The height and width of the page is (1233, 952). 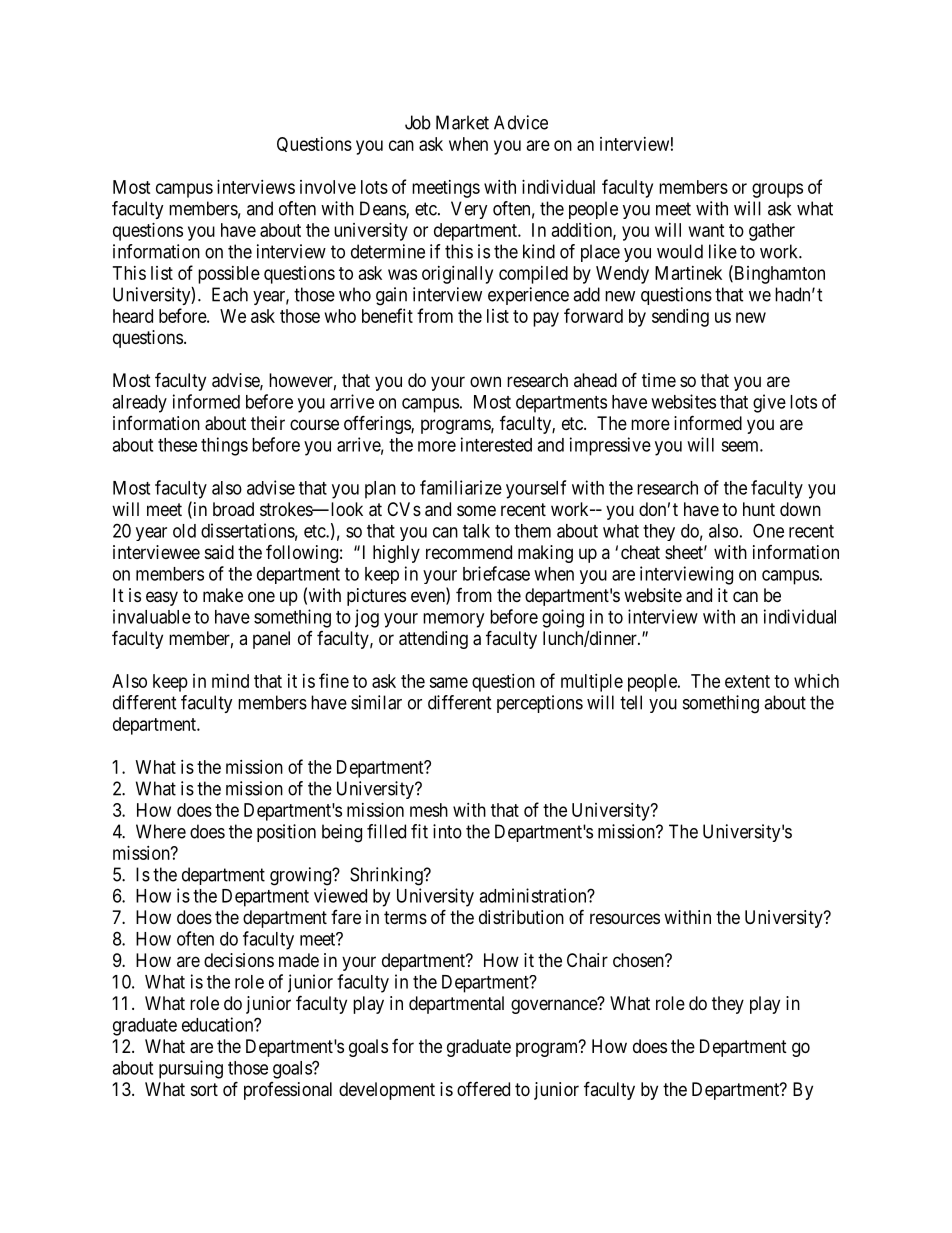 I want to click on memory, so click(x=453, y=620).
